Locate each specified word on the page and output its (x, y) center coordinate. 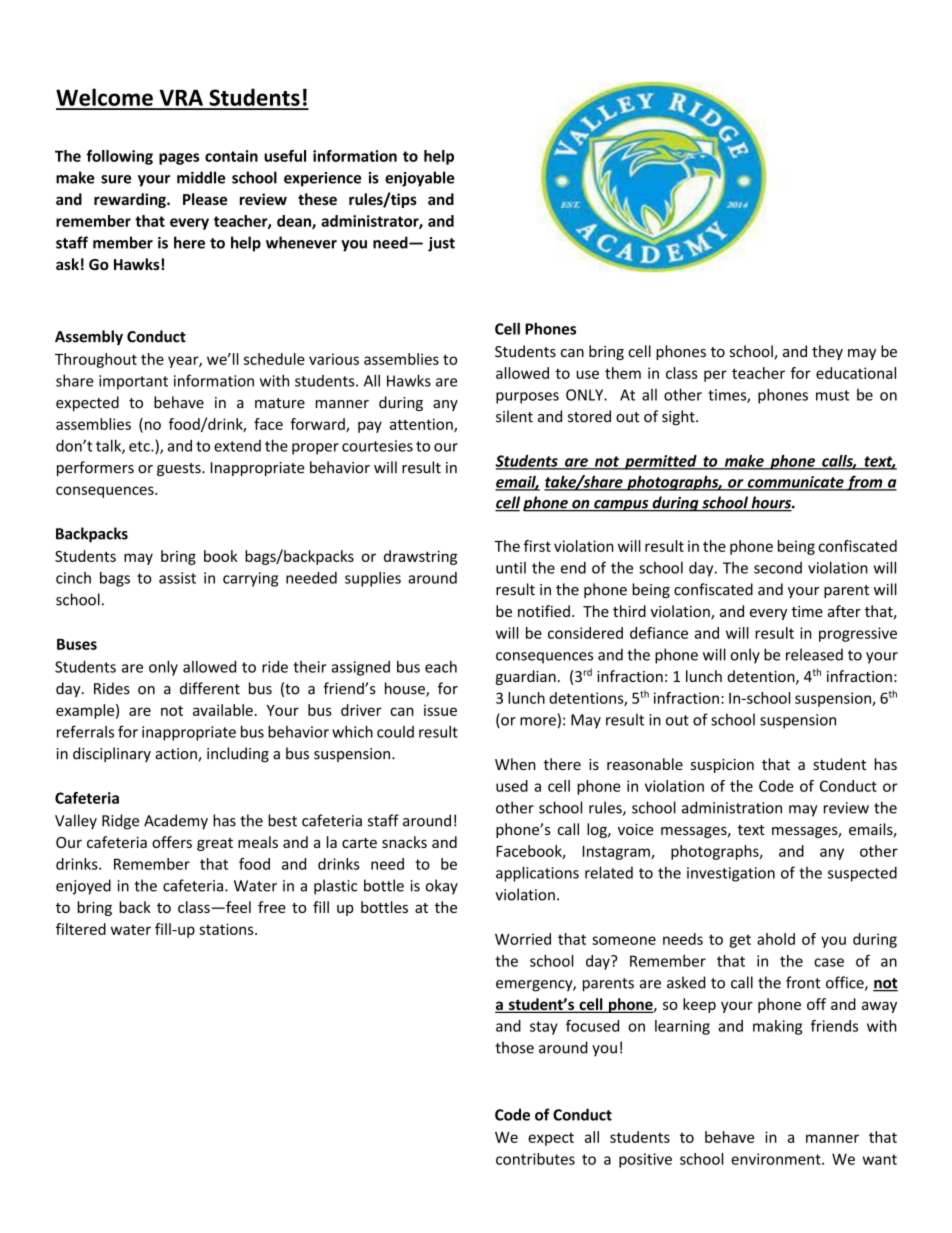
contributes (535, 1159)
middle (201, 177)
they (827, 352)
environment (777, 1159)
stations (227, 929)
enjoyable (419, 179)
